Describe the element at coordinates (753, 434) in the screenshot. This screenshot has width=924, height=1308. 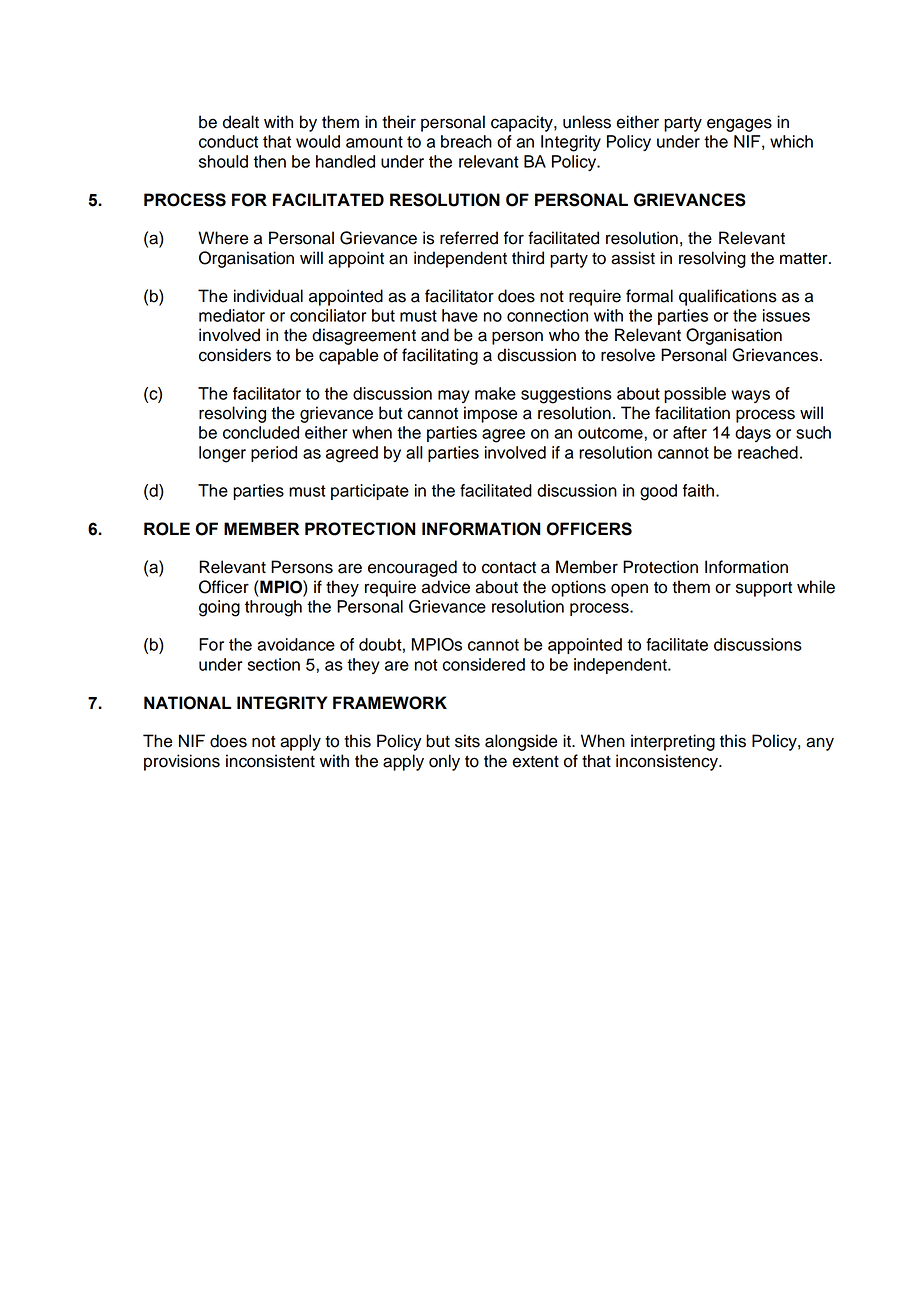
I see `days` at that location.
